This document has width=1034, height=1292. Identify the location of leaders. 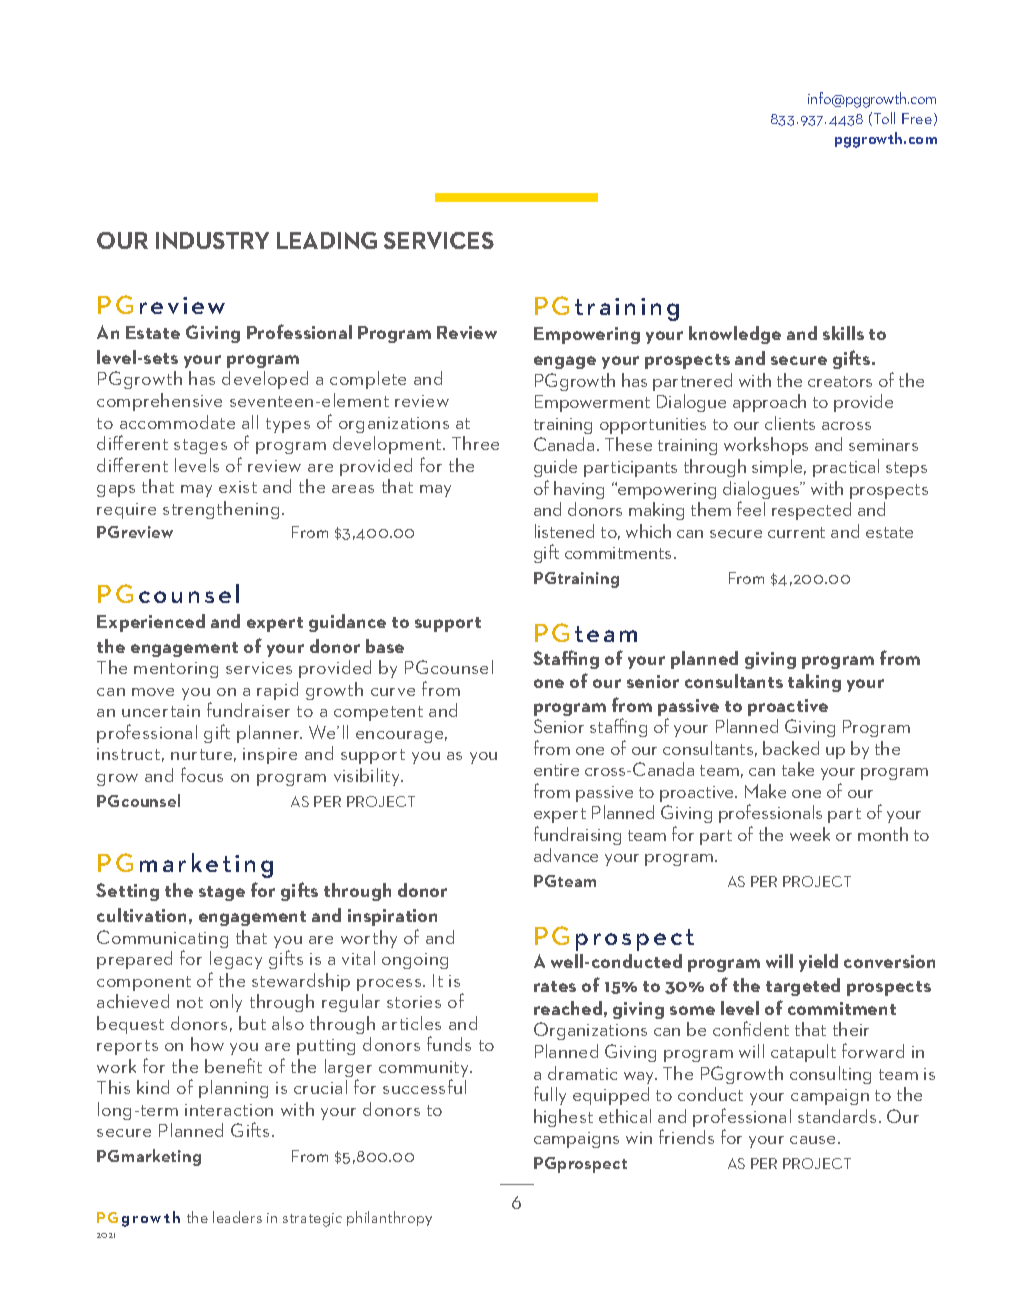
(237, 1217).
